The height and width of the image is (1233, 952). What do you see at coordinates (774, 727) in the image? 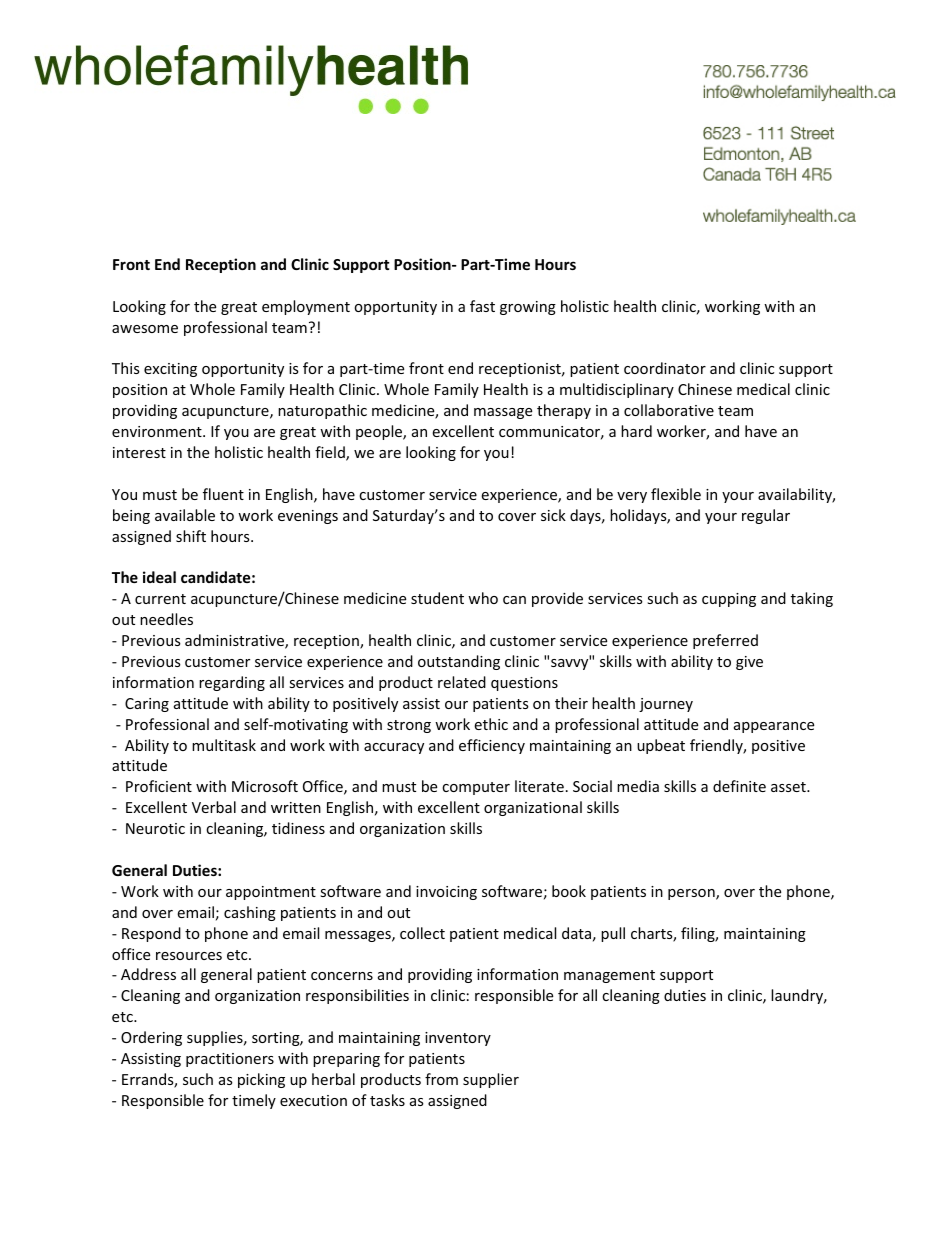
I see `appearance` at bounding box center [774, 727].
